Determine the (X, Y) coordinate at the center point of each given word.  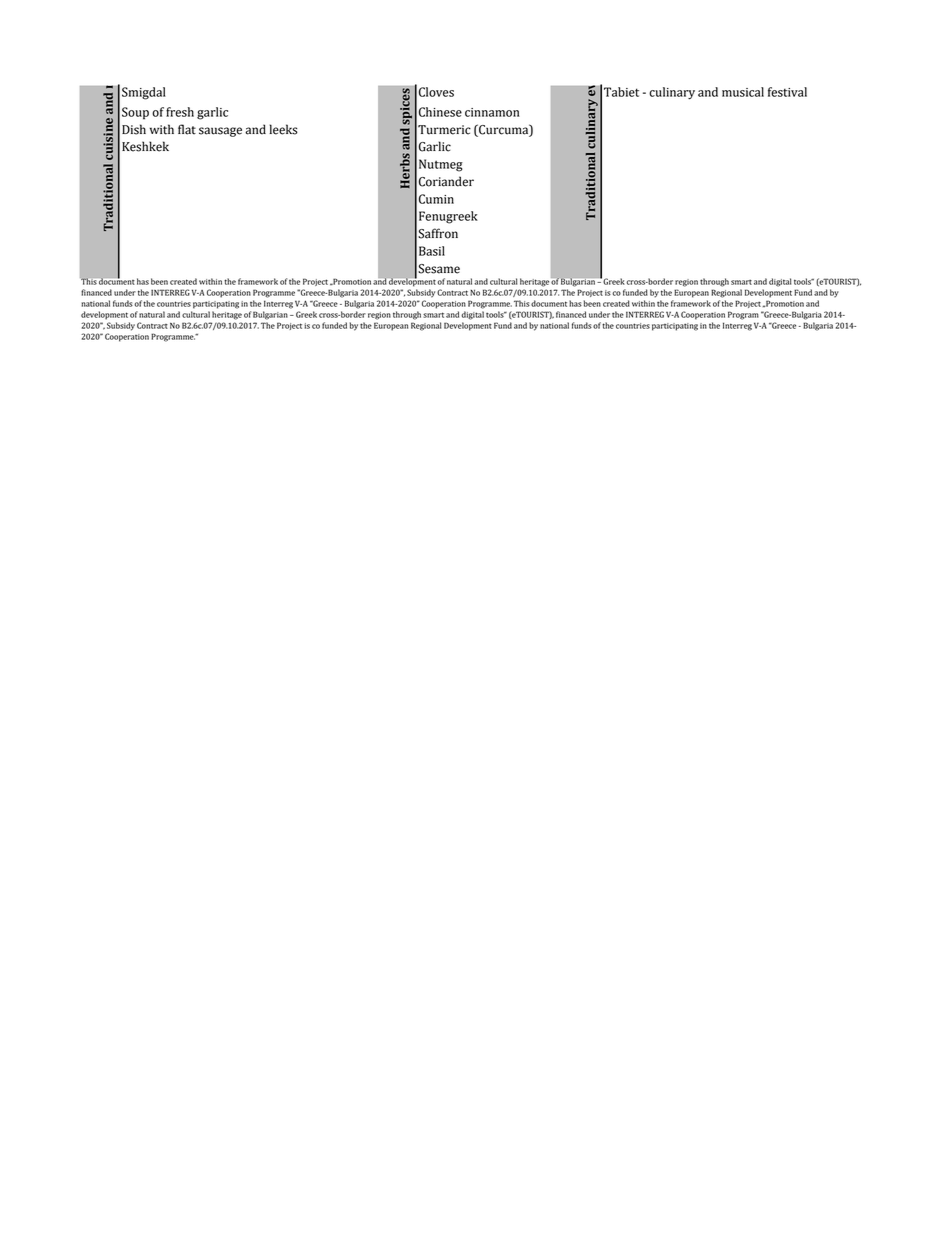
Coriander (446, 181)
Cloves (436, 92)
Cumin (436, 199)
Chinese (440, 112)
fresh (180, 112)
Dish (134, 129)
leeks (283, 129)
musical (743, 92)
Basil (432, 251)
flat (187, 129)
